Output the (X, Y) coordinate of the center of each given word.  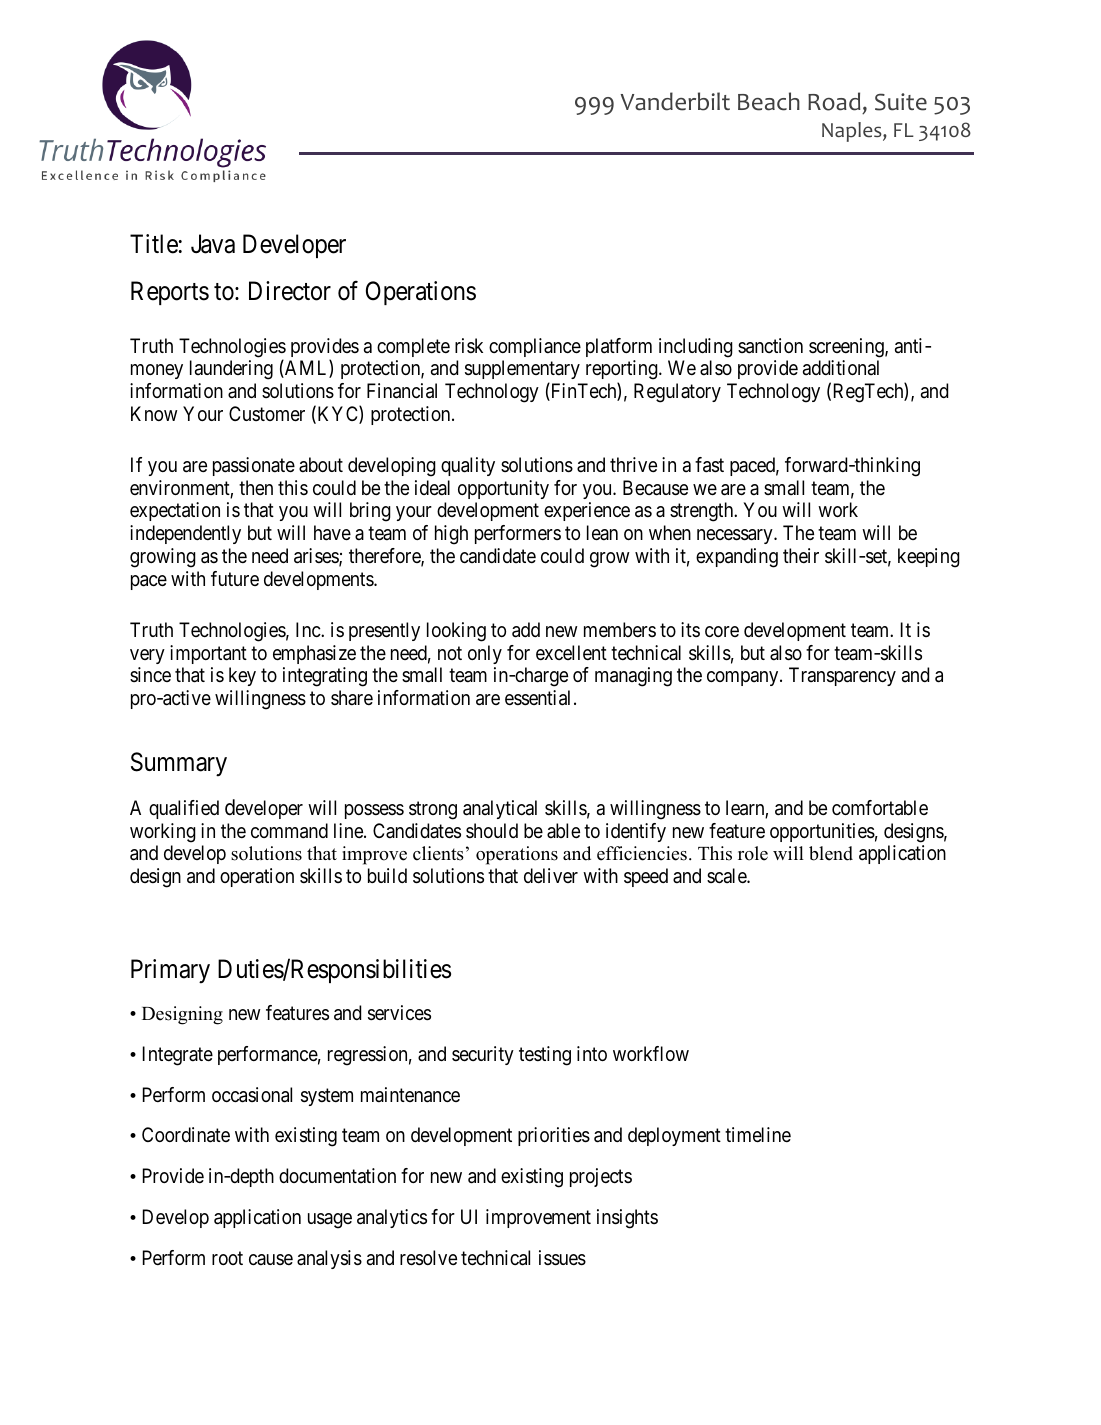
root (227, 1258)
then (256, 487)
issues (562, 1258)
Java (213, 244)
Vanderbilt (675, 101)
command (289, 831)
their (801, 555)
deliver (551, 876)
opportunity (503, 489)
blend (831, 853)
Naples (853, 132)
